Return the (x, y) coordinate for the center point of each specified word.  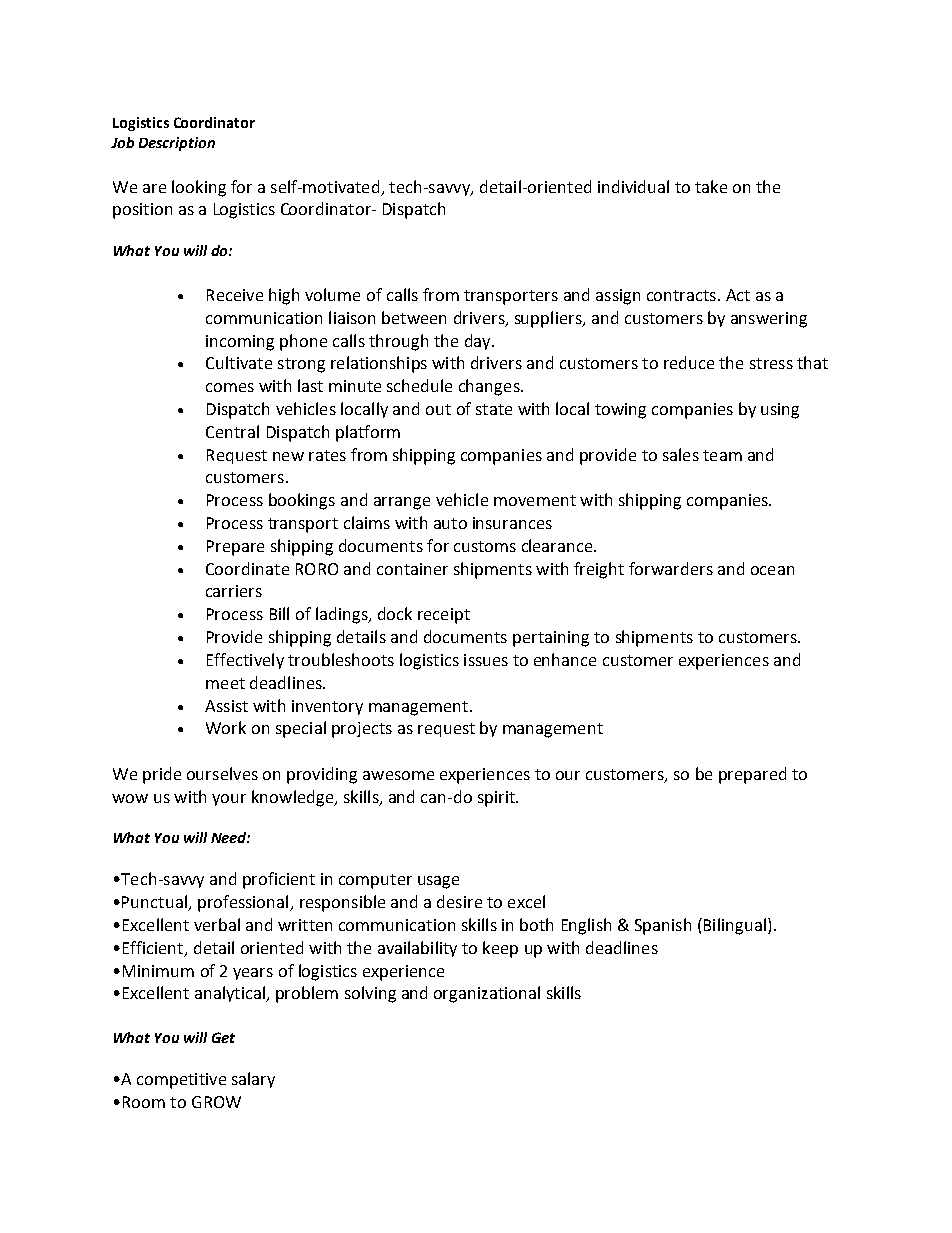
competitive (181, 1081)
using (780, 411)
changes (490, 387)
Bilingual (735, 926)
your (229, 800)
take (711, 186)
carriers (234, 591)
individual (633, 186)
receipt (444, 616)
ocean (772, 570)
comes (230, 387)
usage (438, 882)
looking (199, 188)
